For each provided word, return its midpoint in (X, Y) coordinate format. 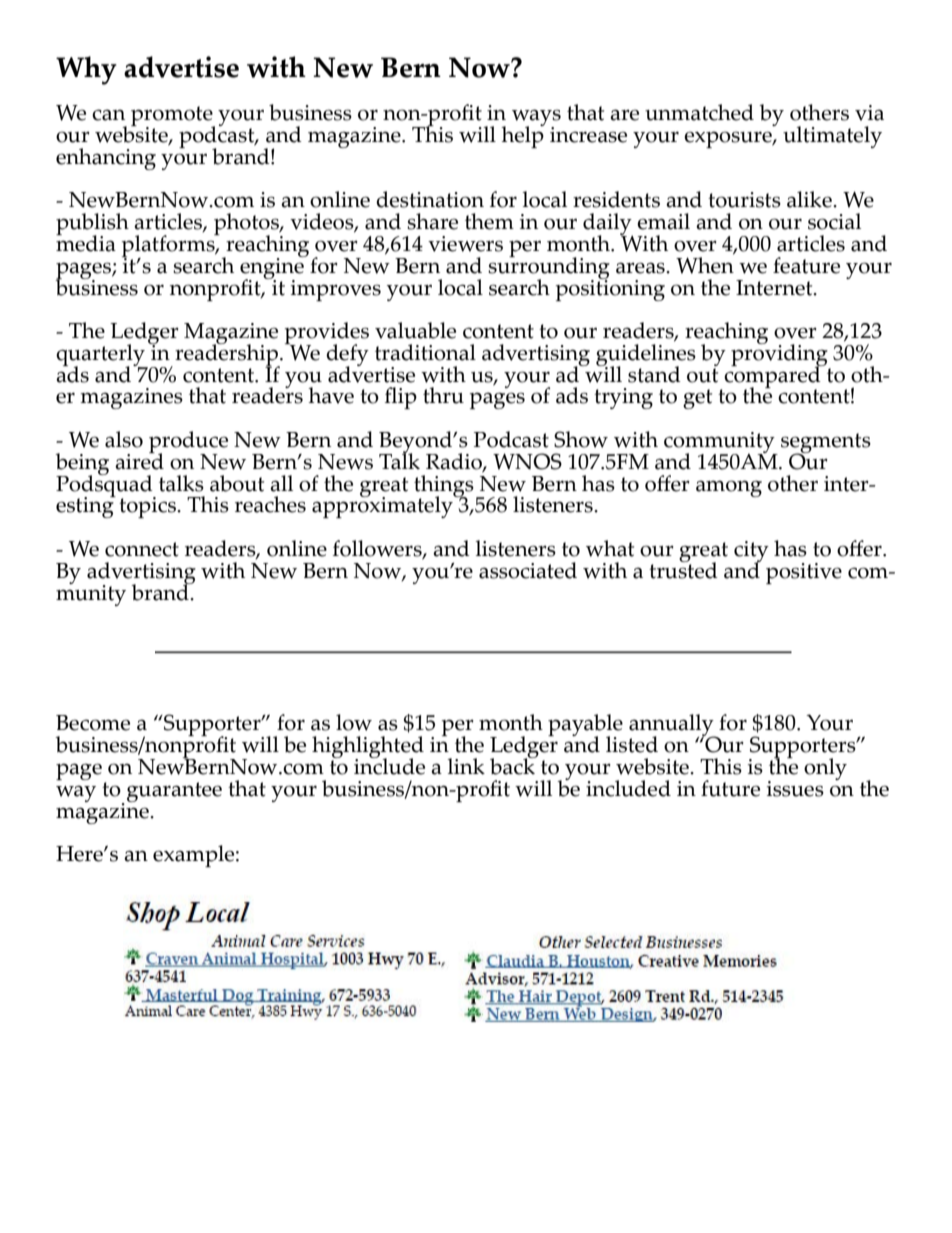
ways (536, 119)
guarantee (174, 792)
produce (188, 443)
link (466, 766)
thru (443, 395)
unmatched (699, 112)
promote (173, 117)
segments (826, 444)
